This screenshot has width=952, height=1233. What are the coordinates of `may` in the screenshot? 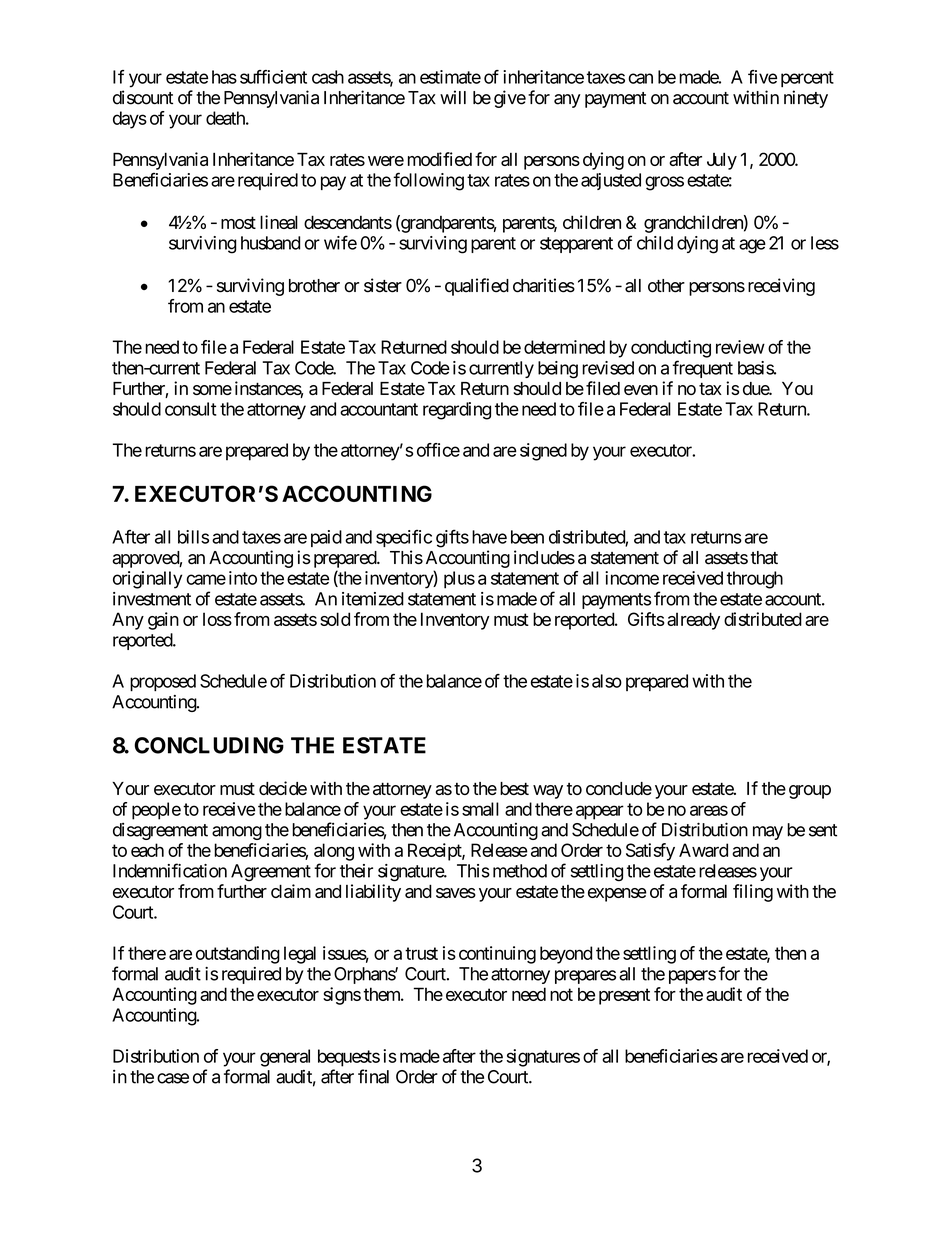 It's located at (768, 833).
